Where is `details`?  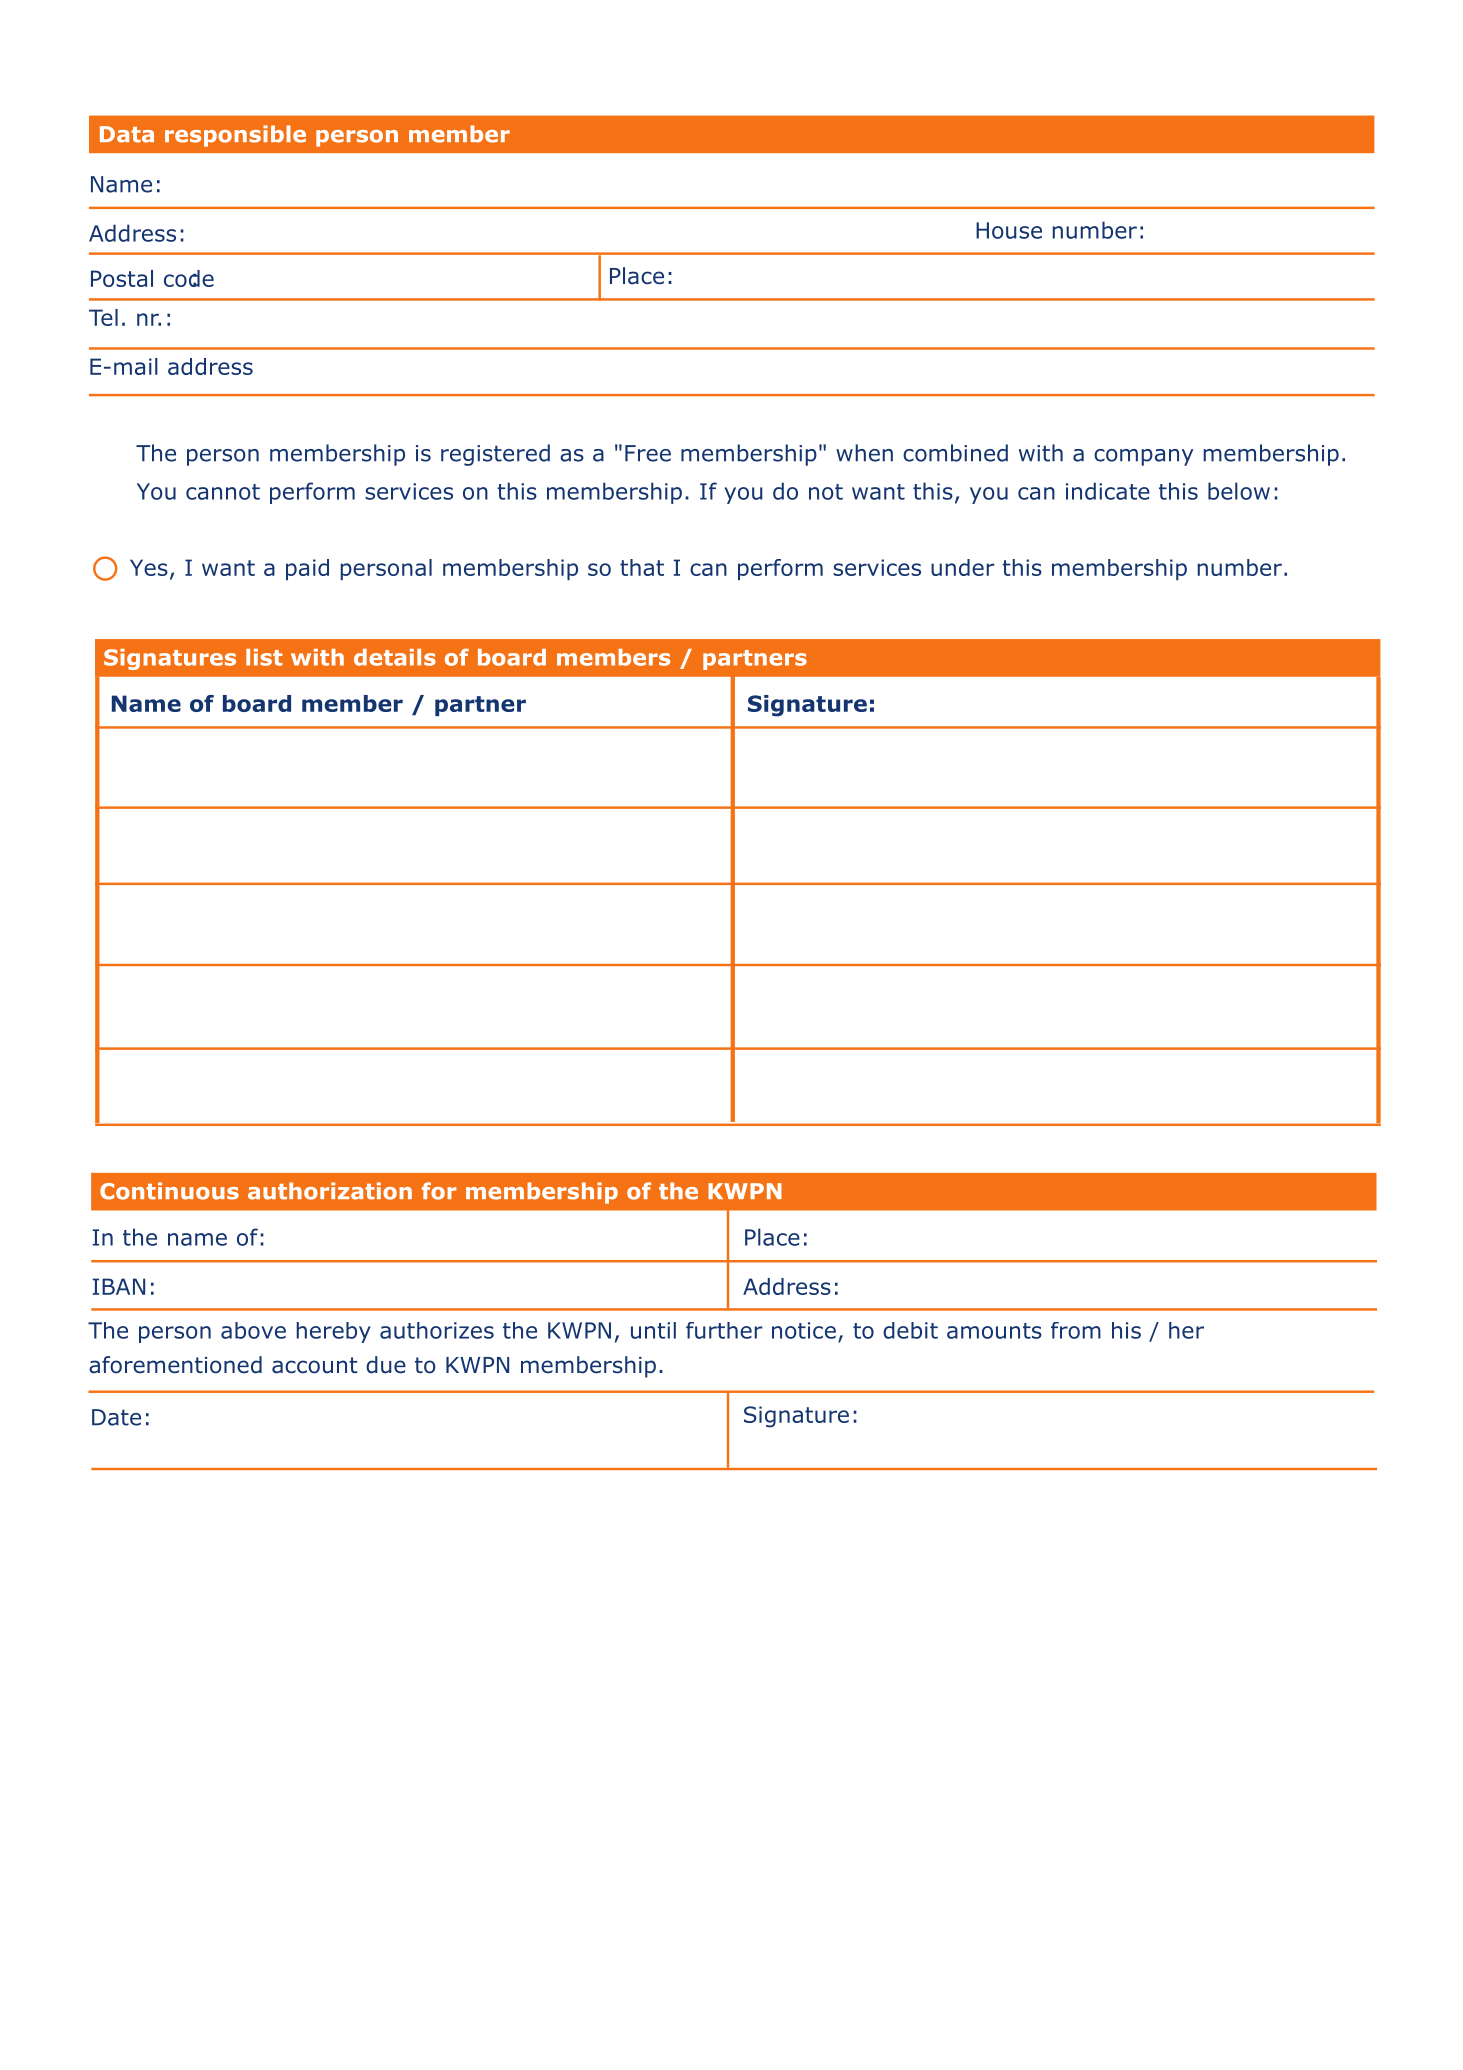 details is located at coordinates (395, 657).
